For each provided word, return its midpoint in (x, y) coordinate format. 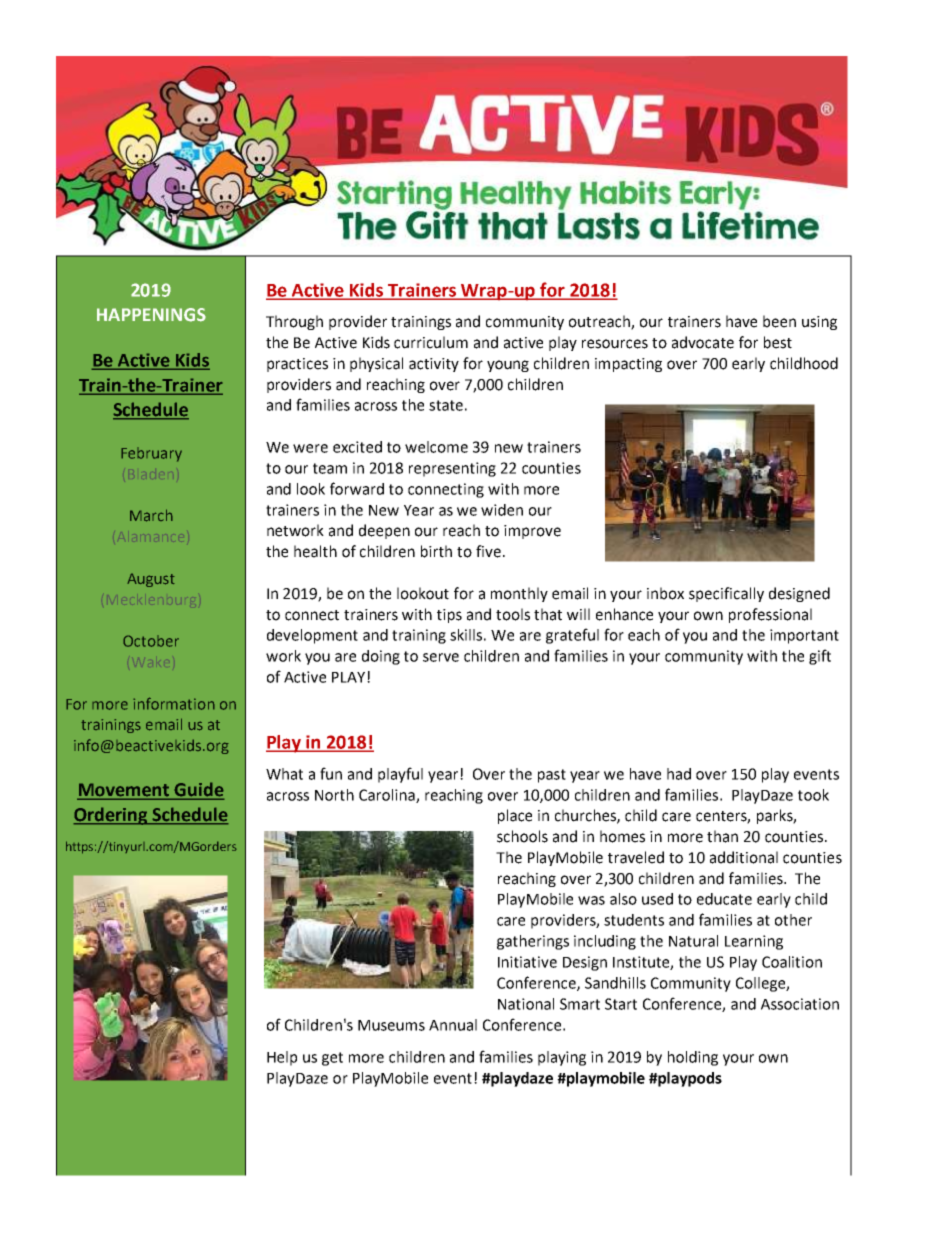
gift (820, 657)
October (151, 641)
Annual (453, 1025)
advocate (703, 342)
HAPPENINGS (151, 315)
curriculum (431, 342)
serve (441, 657)
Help (282, 1058)
